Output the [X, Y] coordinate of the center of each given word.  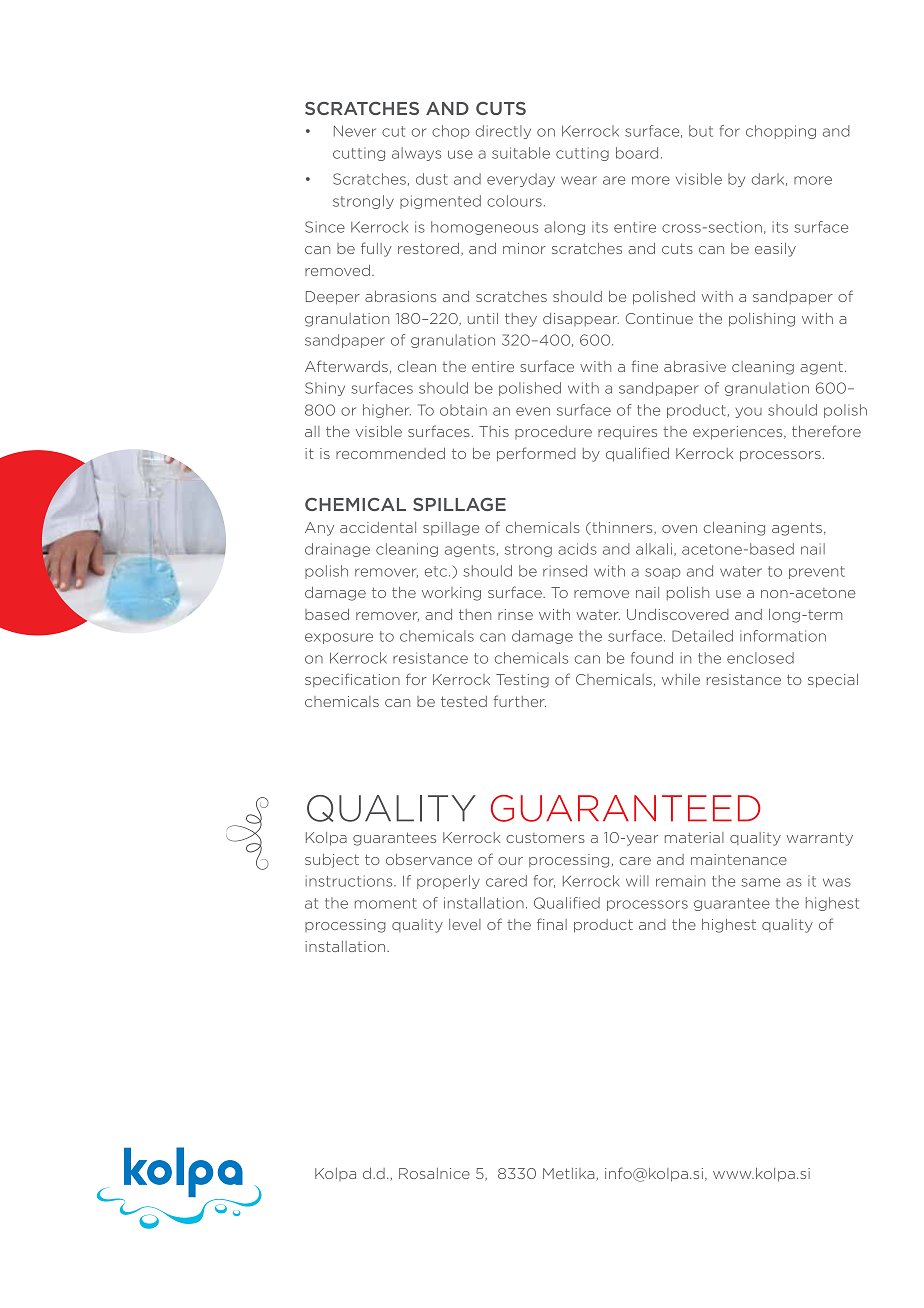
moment [386, 903]
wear [579, 180]
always [416, 154]
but [701, 131]
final [552, 924]
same [760, 882]
